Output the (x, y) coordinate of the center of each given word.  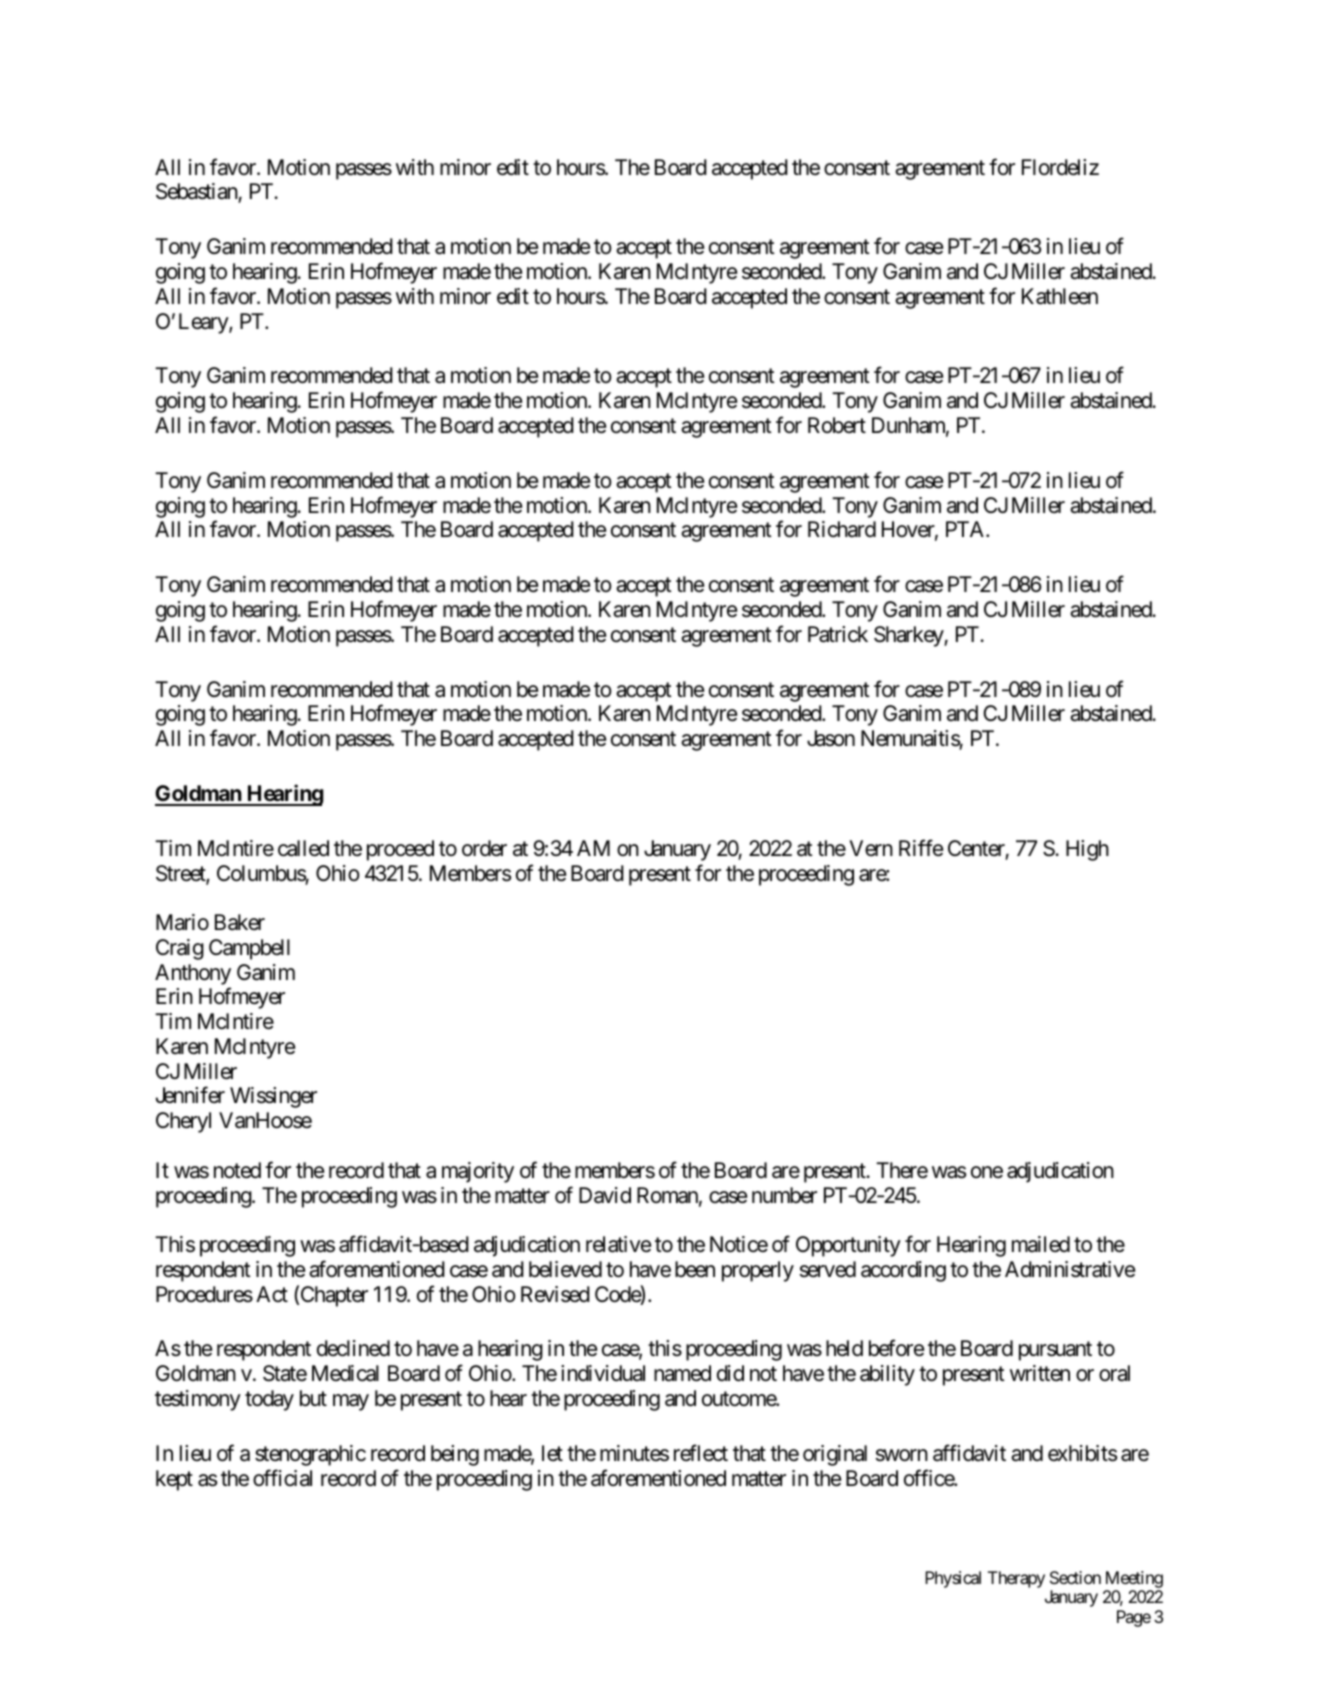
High (1087, 850)
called (303, 848)
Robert (837, 425)
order (484, 848)
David (605, 1195)
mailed (1041, 1244)
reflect (701, 1453)
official (282, 1478)
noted (237, 1170)
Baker (240, 922)
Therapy (1016, 1579)
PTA (966, 529)
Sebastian (197, 193)
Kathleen (1060, 296)
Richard (842, 529)
